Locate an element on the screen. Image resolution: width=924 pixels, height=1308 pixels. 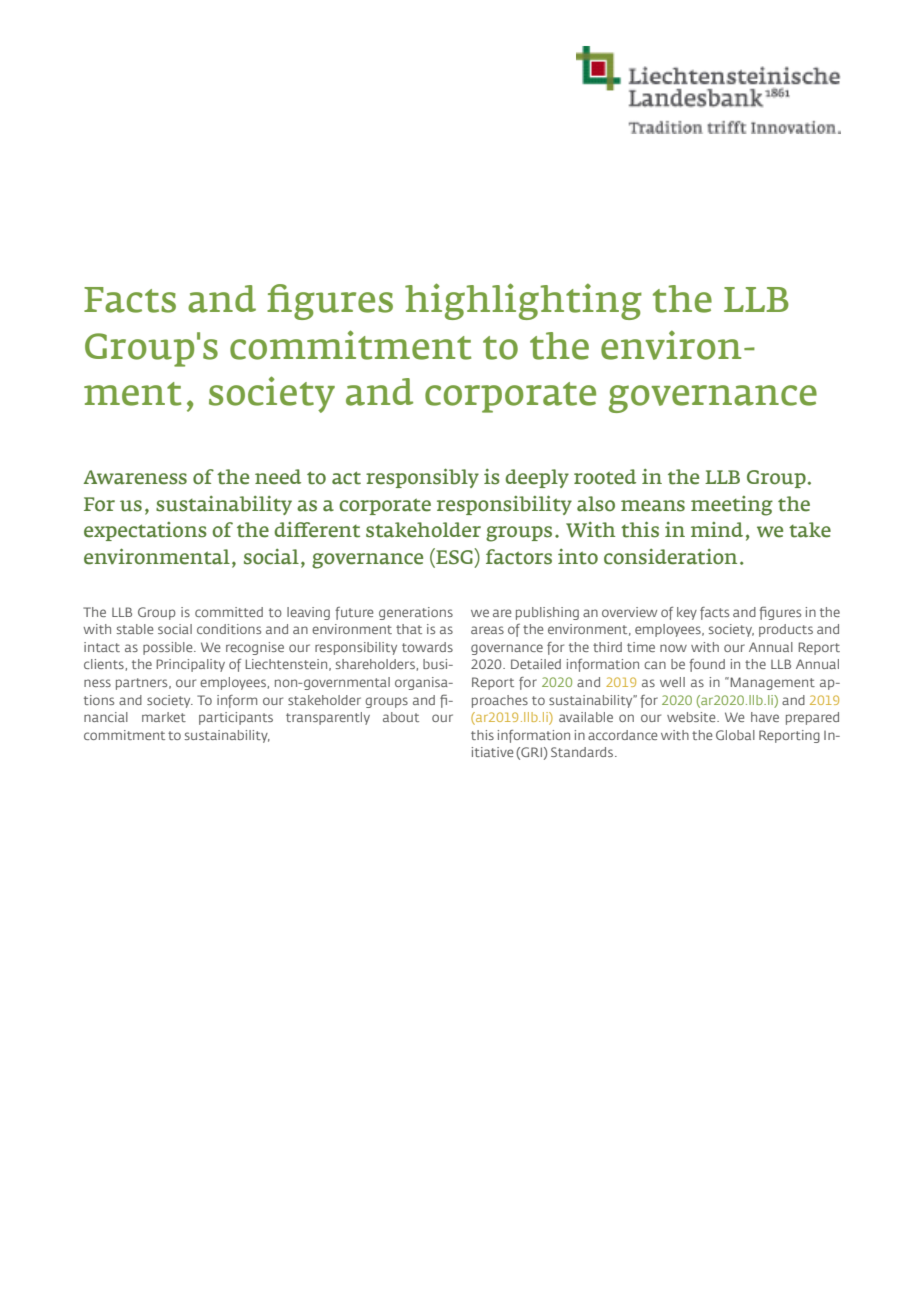
about is located at coordinates (401, 717).
